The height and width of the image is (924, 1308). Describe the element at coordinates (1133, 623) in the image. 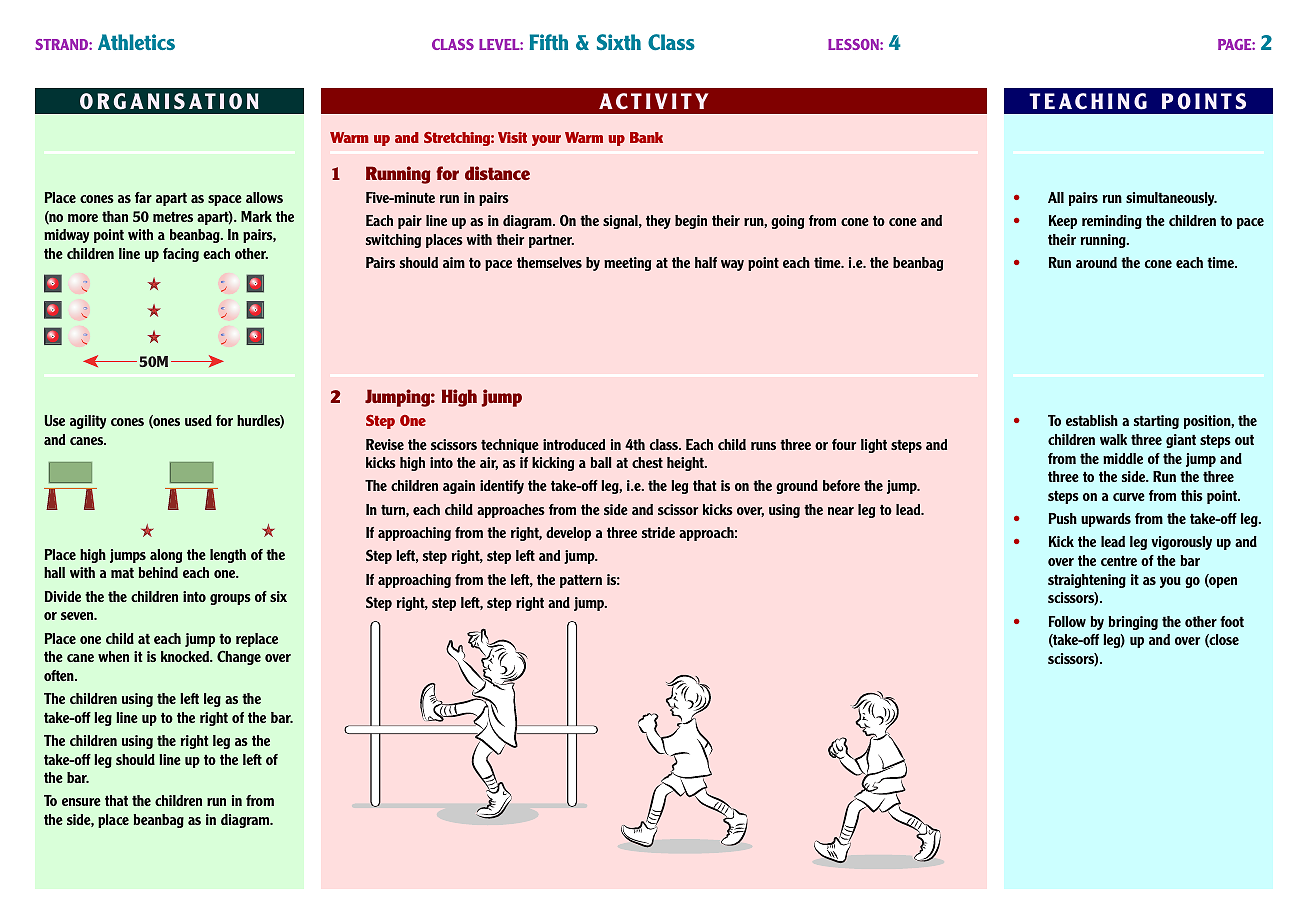

I see `bringing` at that location.
